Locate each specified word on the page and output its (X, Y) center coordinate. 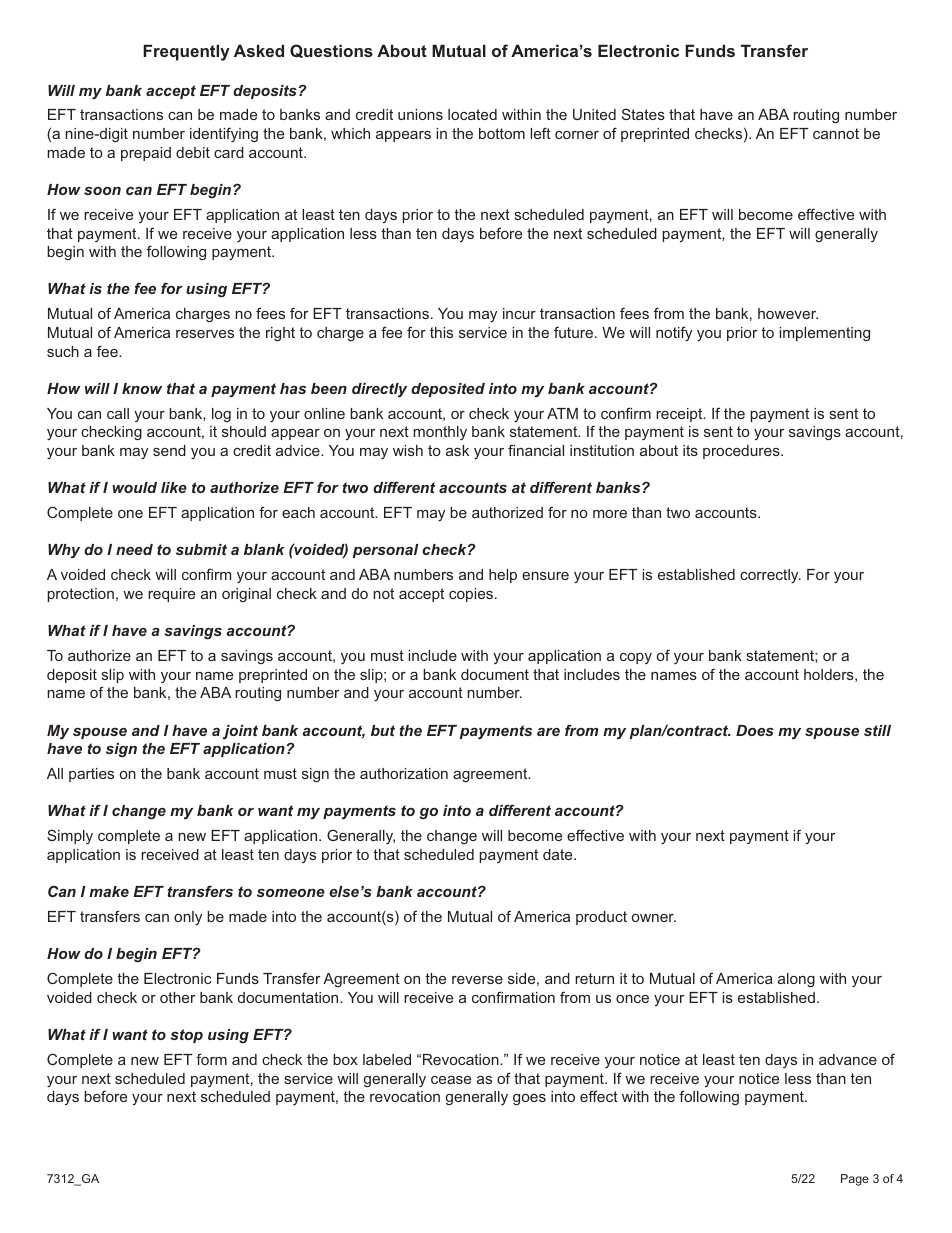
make (109, 891)
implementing (824, 334)
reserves (205, 334)
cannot (836, 133)
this (441, 332)
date (559, 854)
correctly (770, 576)
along (796, 980)
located (472, 114)
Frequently (186, 52)
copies (472, 595)
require (171, 595)
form (211, 1059)
